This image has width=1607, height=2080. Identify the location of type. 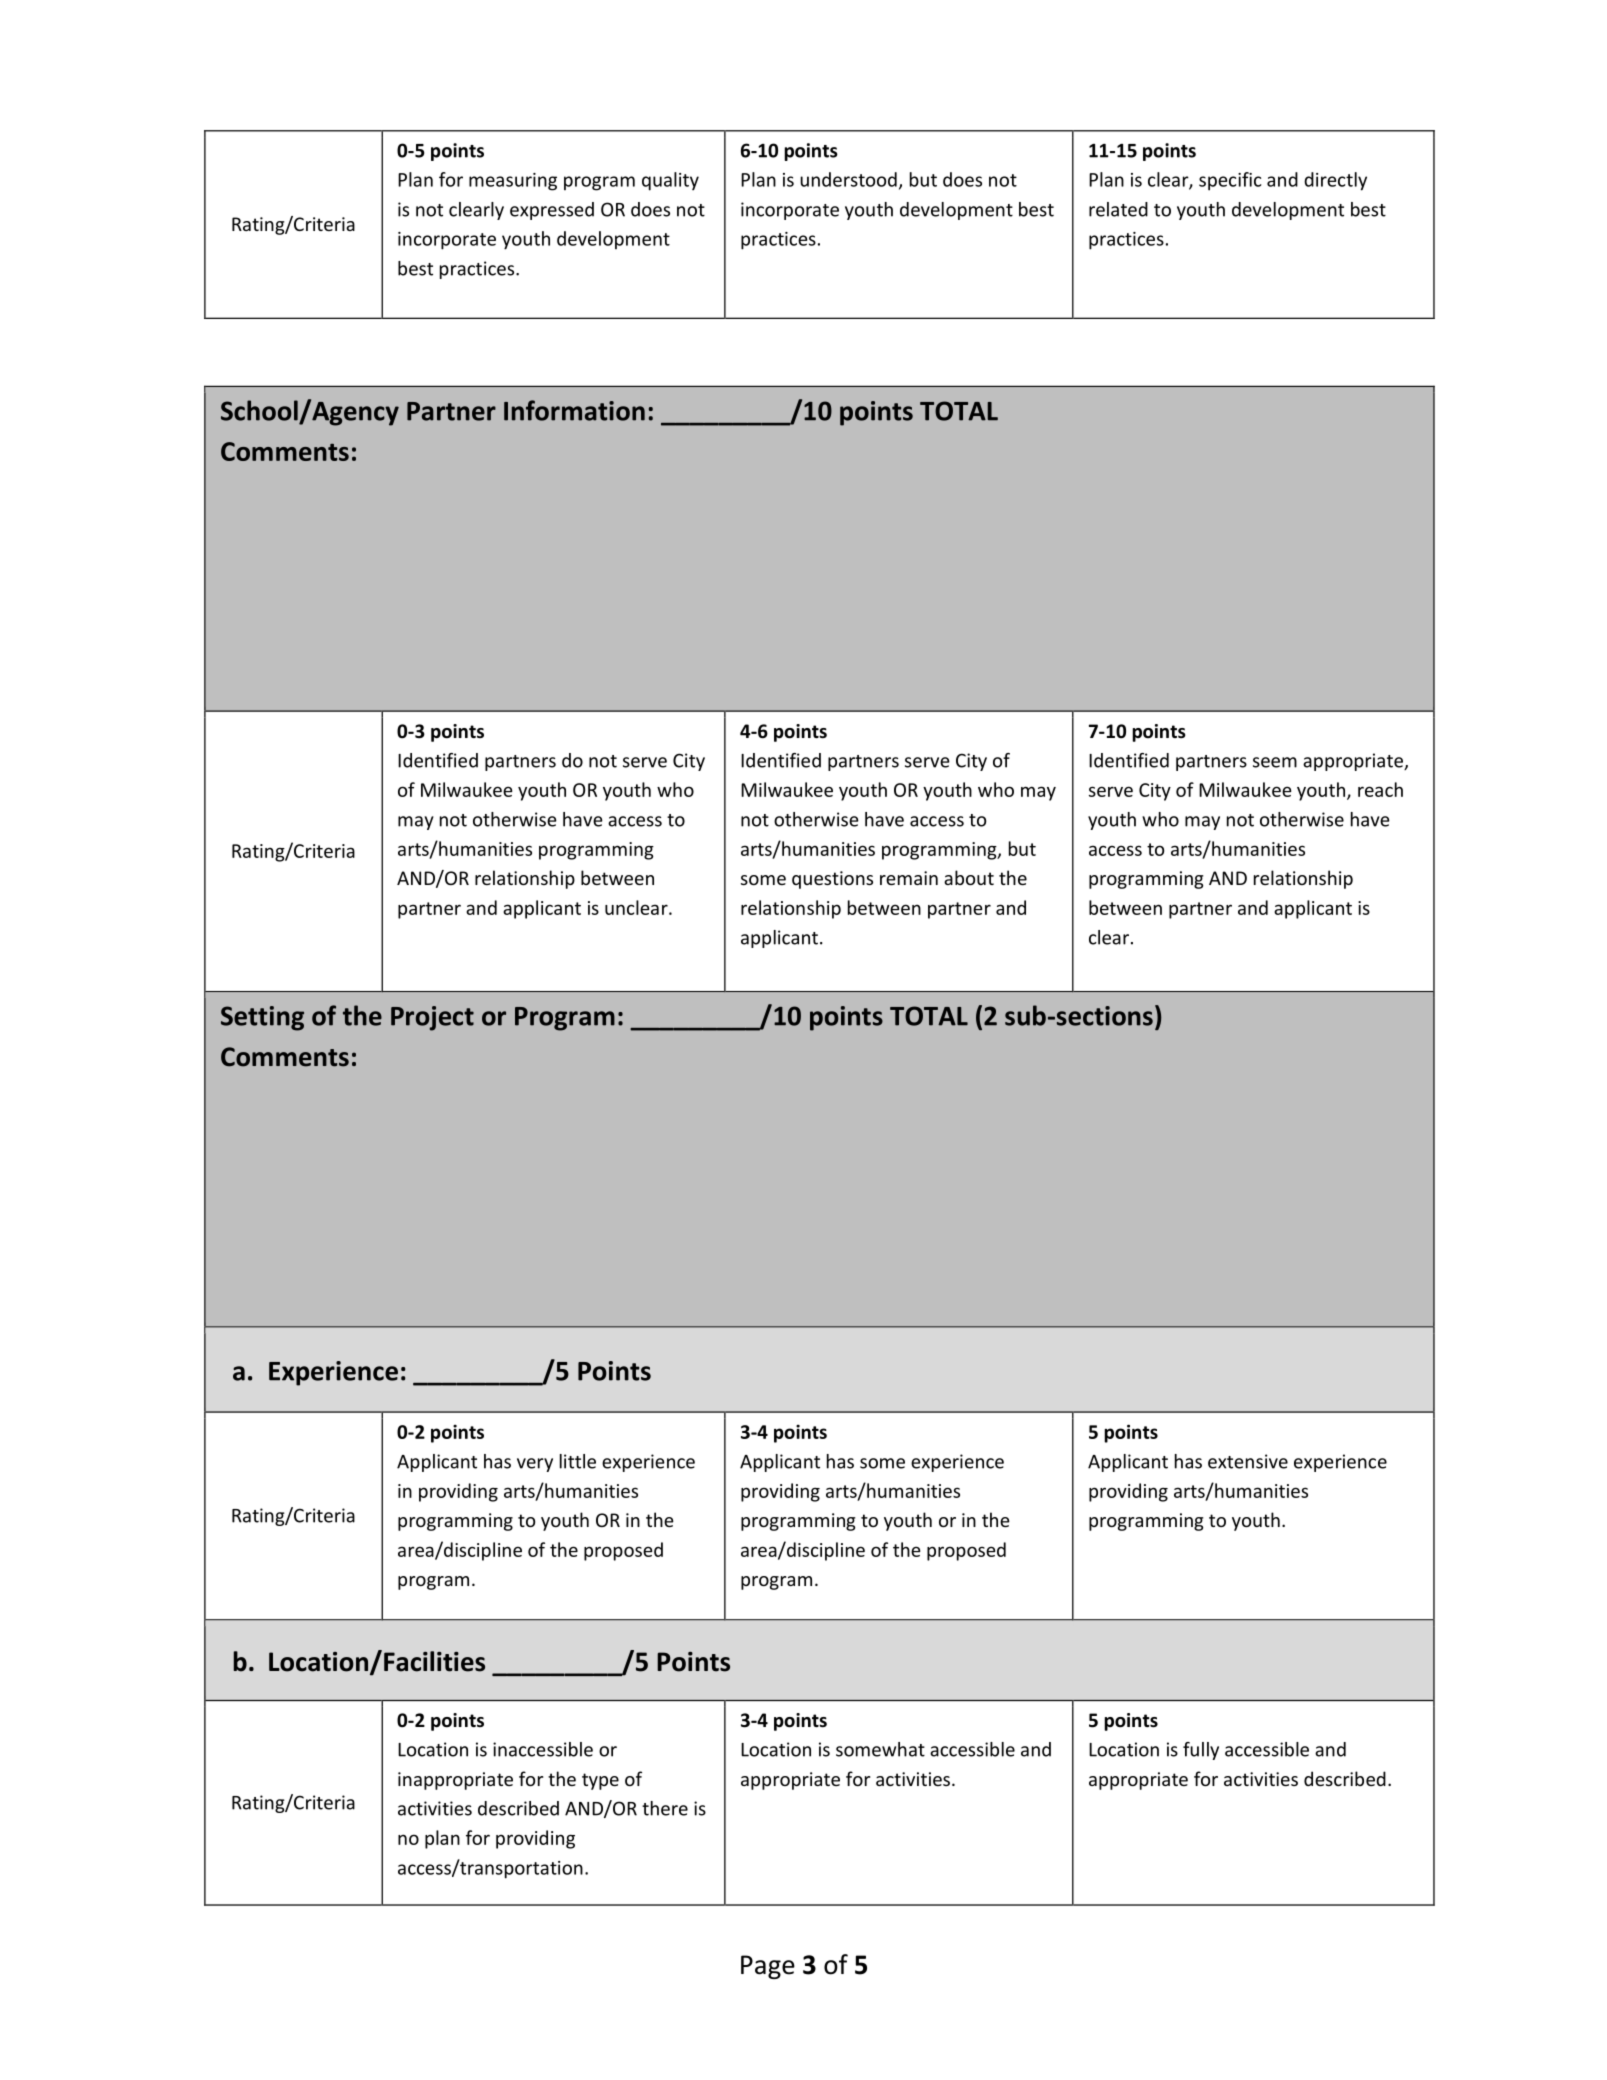
(600, 1781).
